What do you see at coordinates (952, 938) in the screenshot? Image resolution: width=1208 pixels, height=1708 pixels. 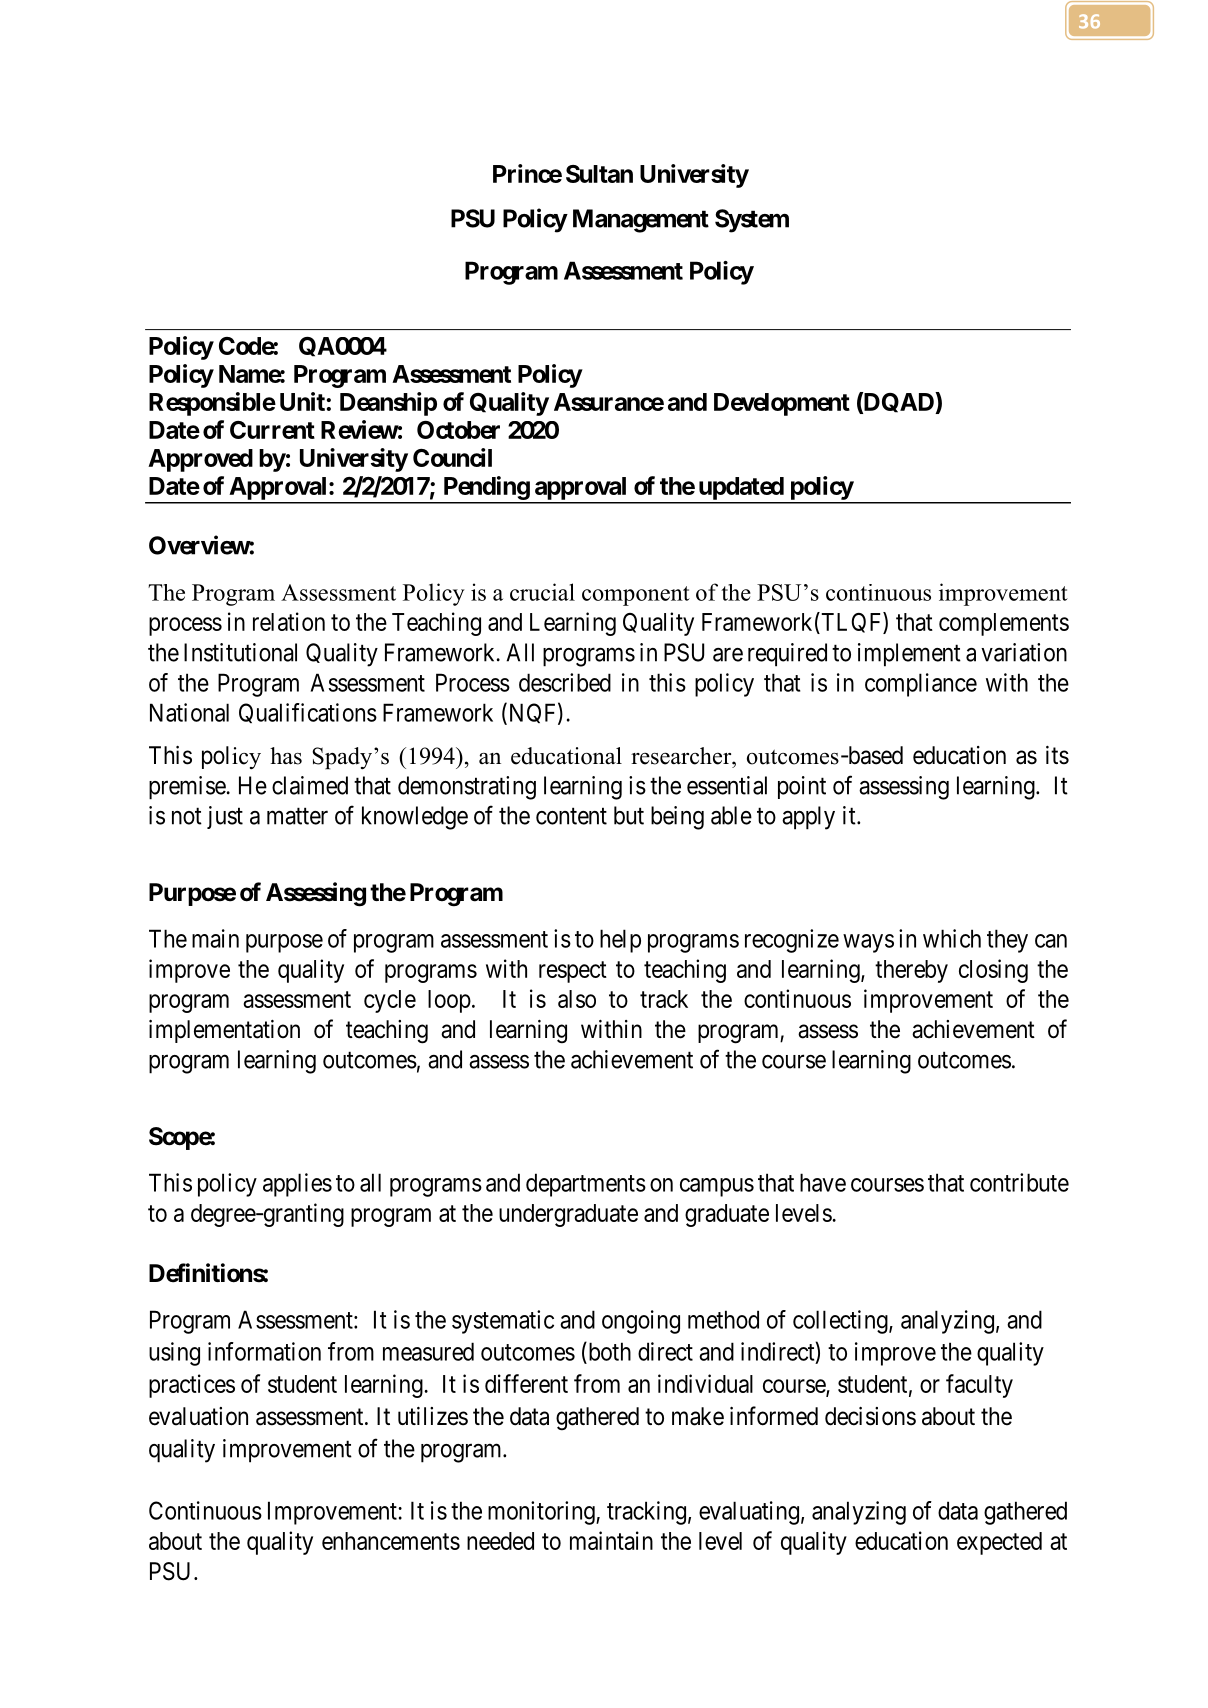 I see `which` at bounding box center [952, 938].
